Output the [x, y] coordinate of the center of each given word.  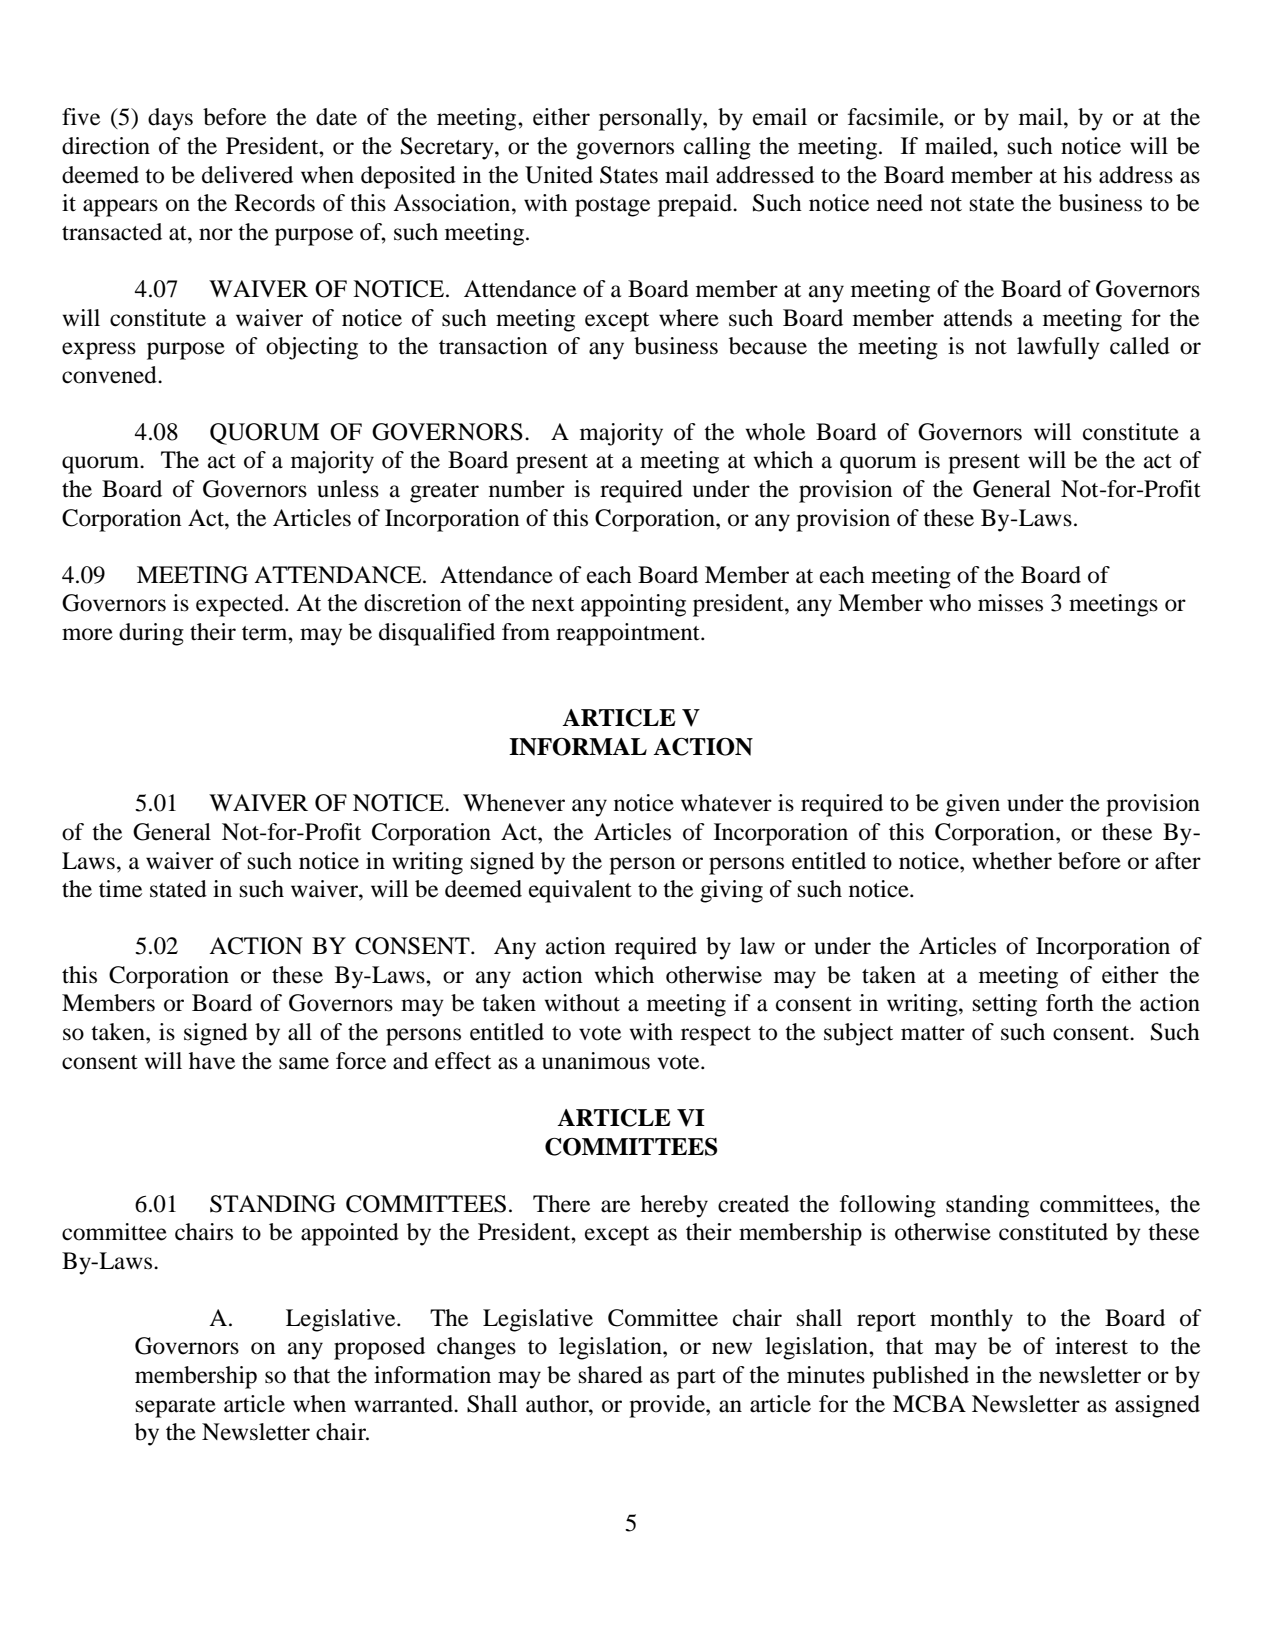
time [120, 889]
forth [1070, 1003]
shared [611, 1375]
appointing [633, 605]
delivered [247, 175]
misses [1010, 603]
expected [241, 605]
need [900, 203]
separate [176, 1408]
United [559, 175]
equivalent [580, 891]
